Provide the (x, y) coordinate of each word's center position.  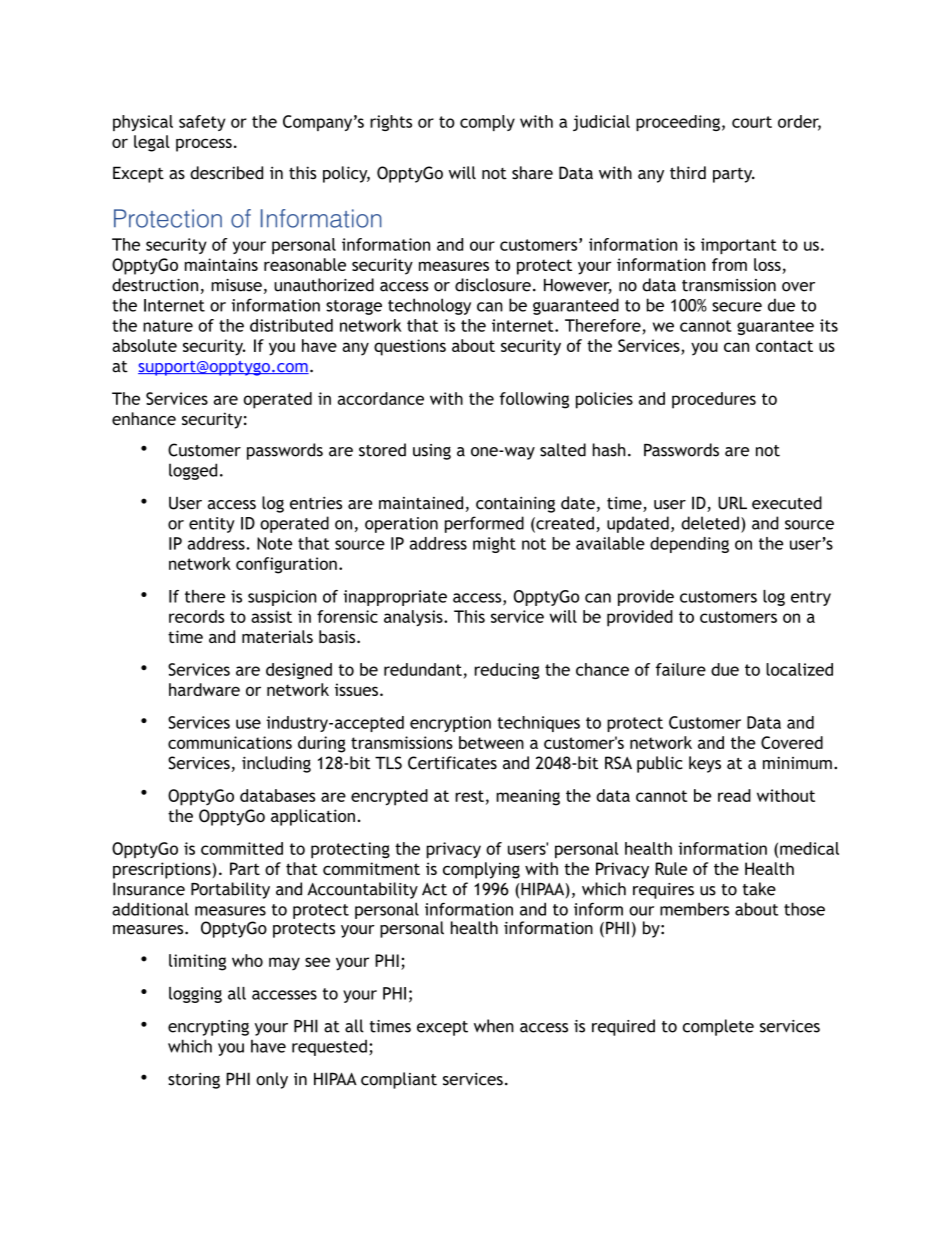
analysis (414, 618)
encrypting (208, 1028)
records (196, 616)
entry (811, 598)
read (734, 795)
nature (168, 326)
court (752, 122)
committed (242, 848)
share (532, 173)
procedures (714, 400)
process (204, 145)
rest (469, 796)
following (534, 400)
